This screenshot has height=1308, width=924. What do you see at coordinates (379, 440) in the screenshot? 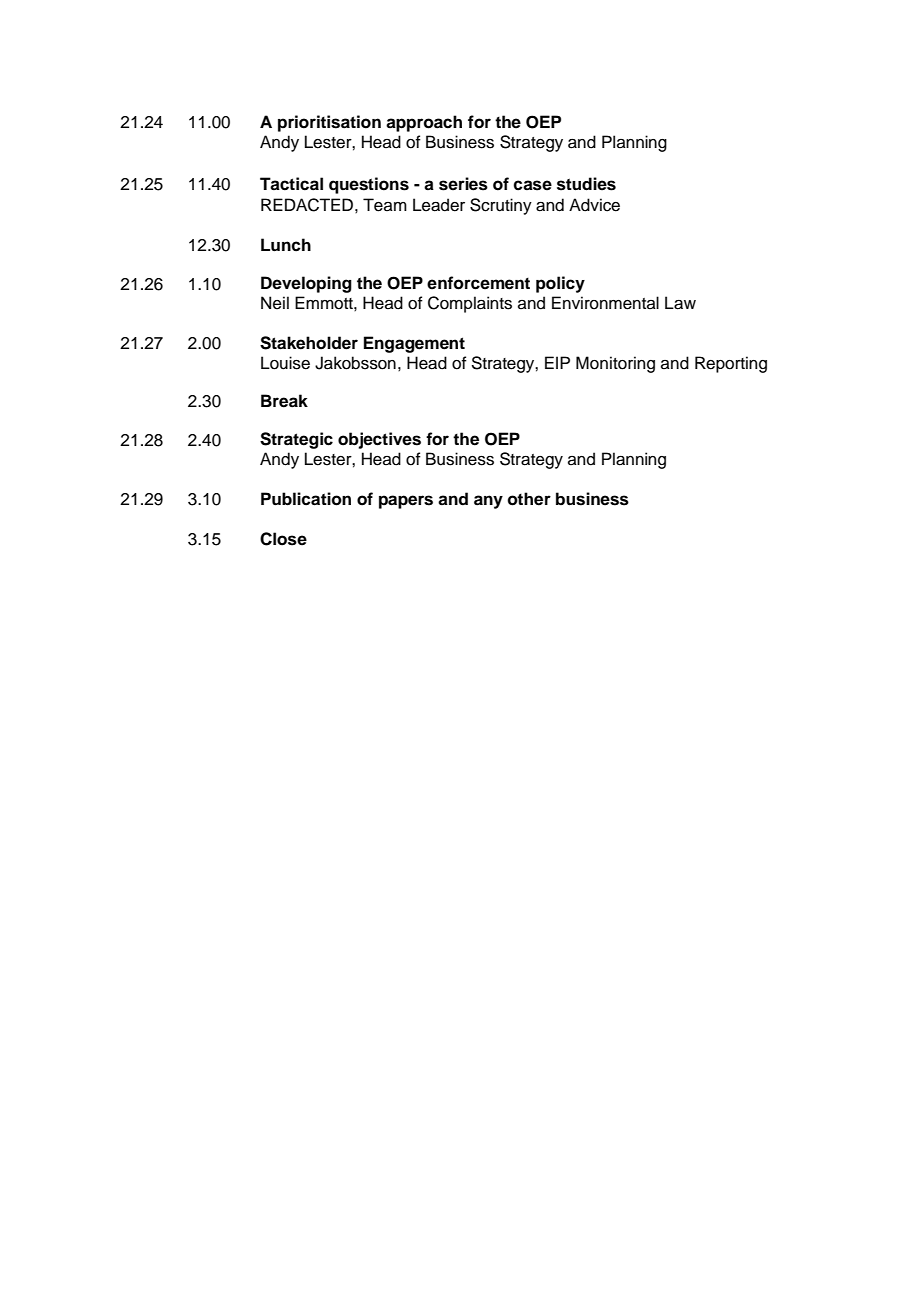
I see `objectives` at bounding box center [379, 440].
